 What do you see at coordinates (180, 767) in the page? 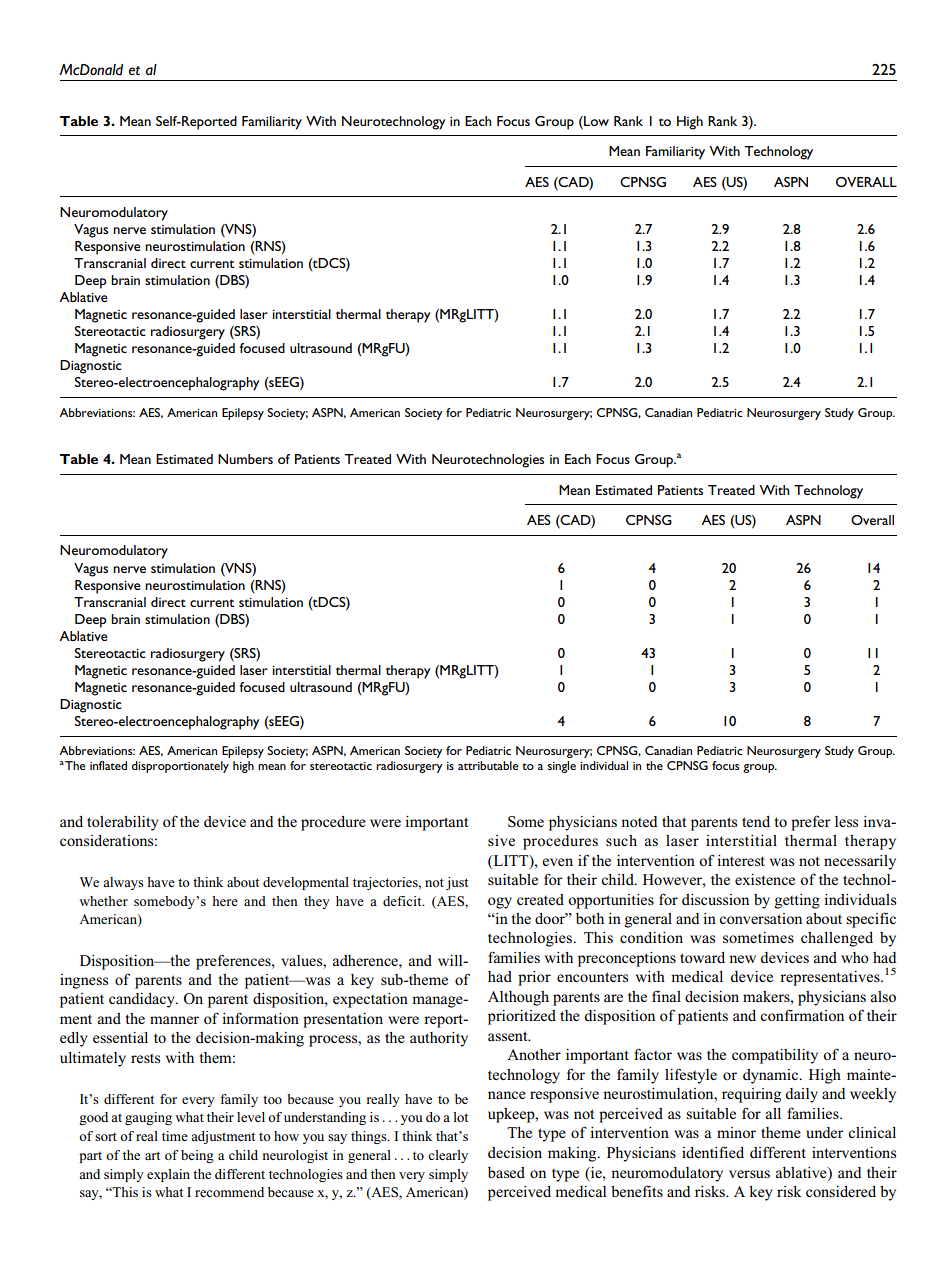
I see `disproportionately` at bounding box center [180, 767].
